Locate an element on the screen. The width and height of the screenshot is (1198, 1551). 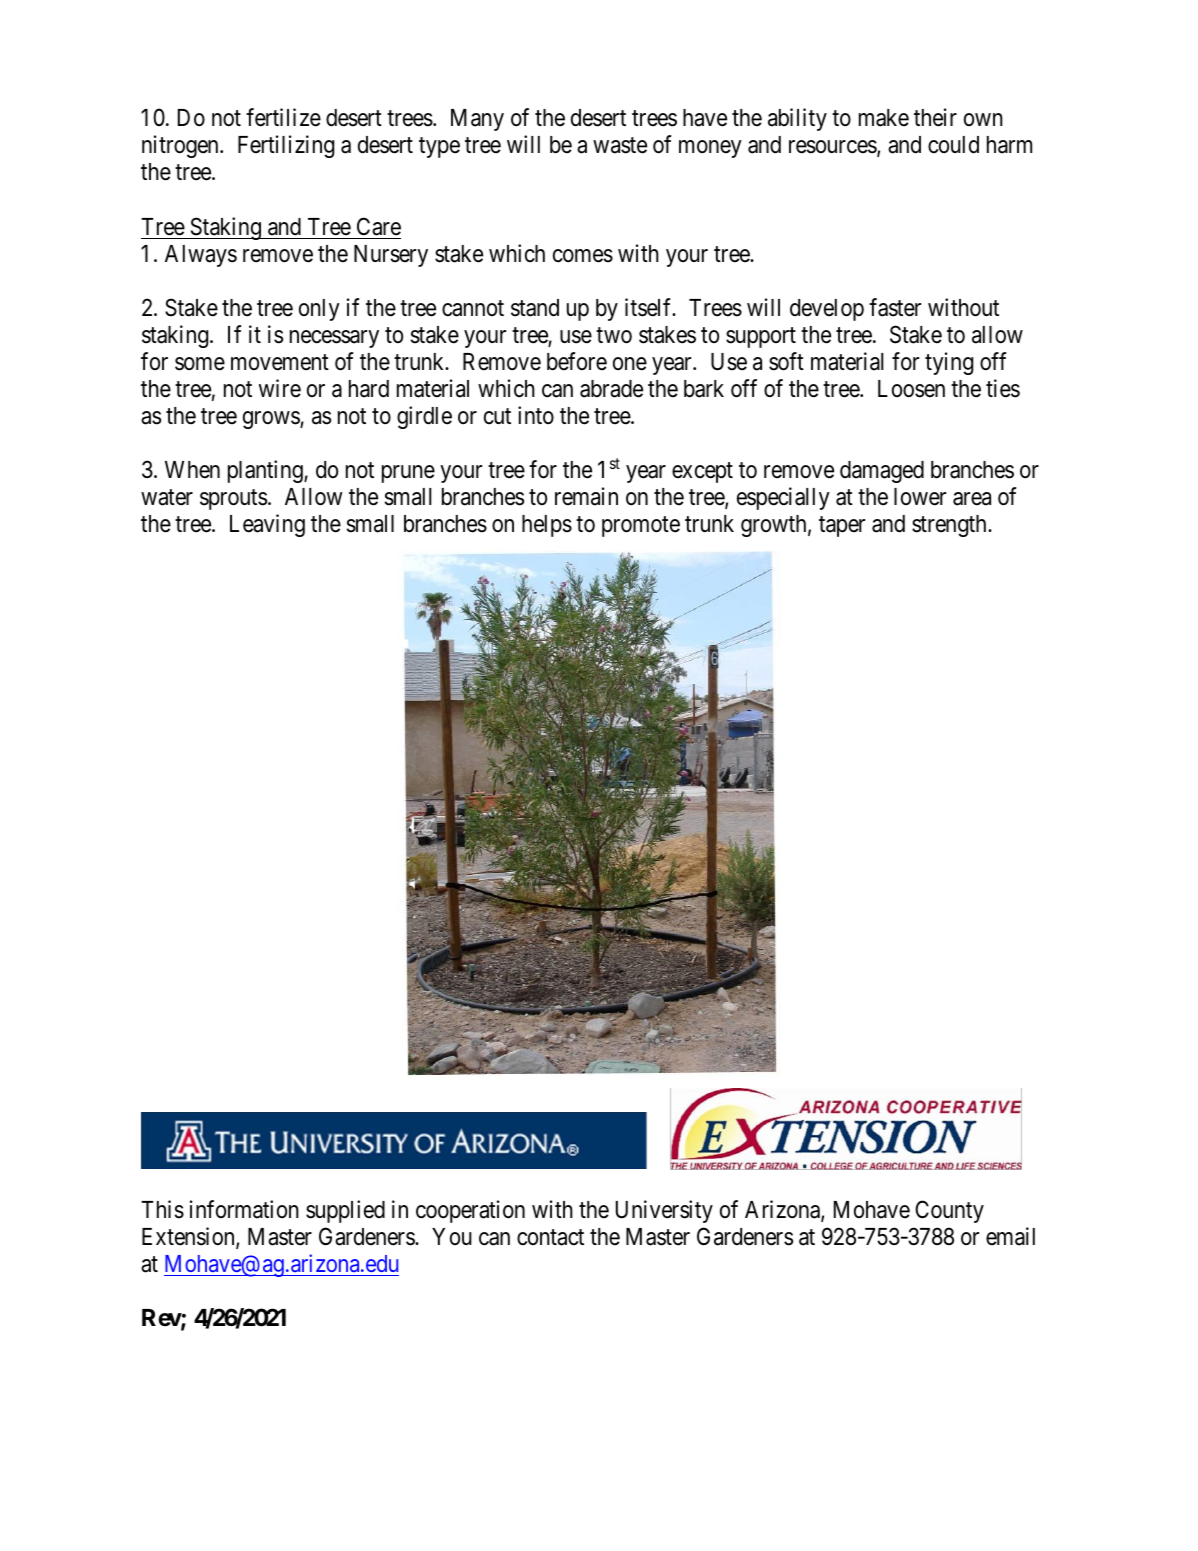
could is located at coordinates (953, 145).
